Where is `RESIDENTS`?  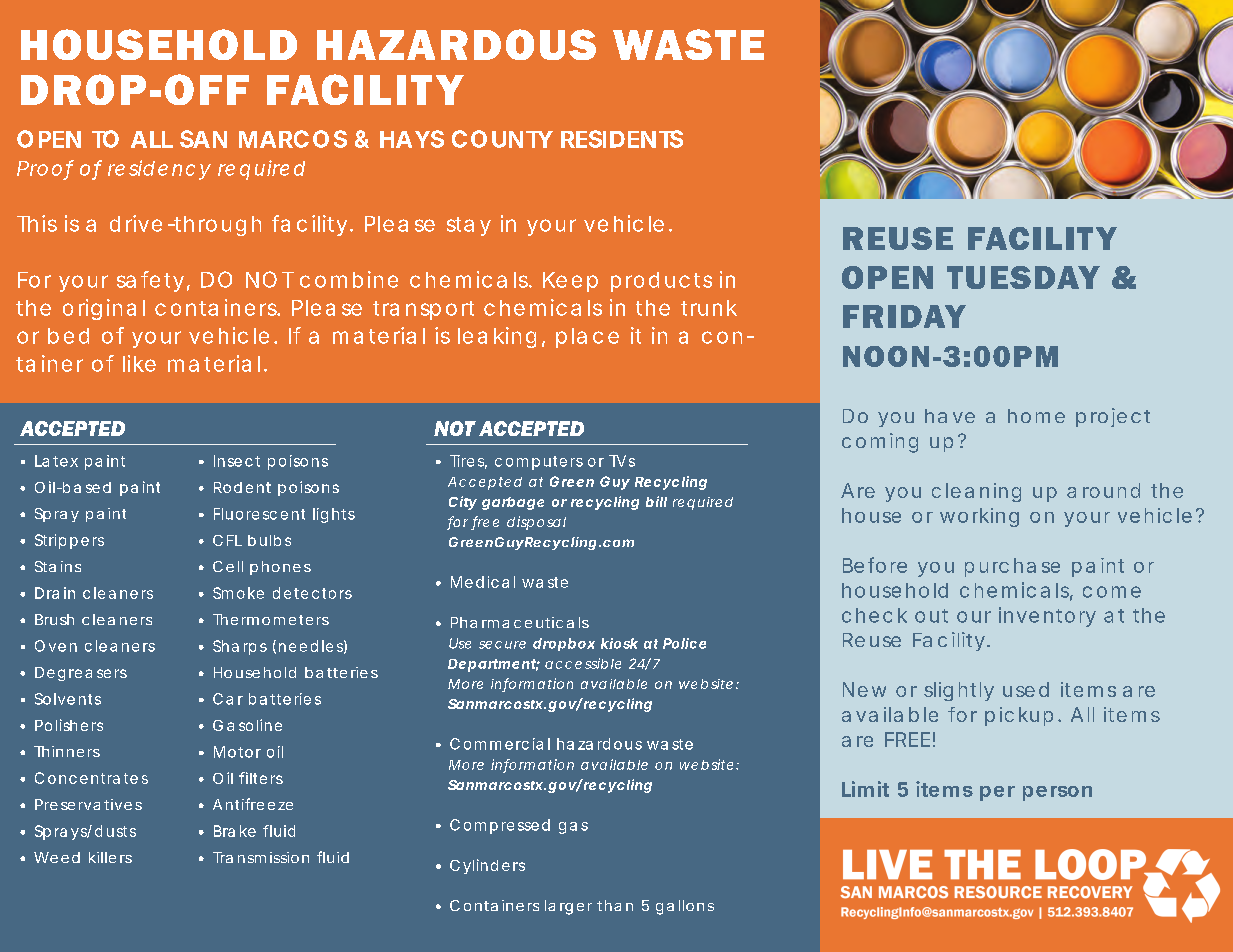 RESIDENTS is located at coordinates (622, 139).
